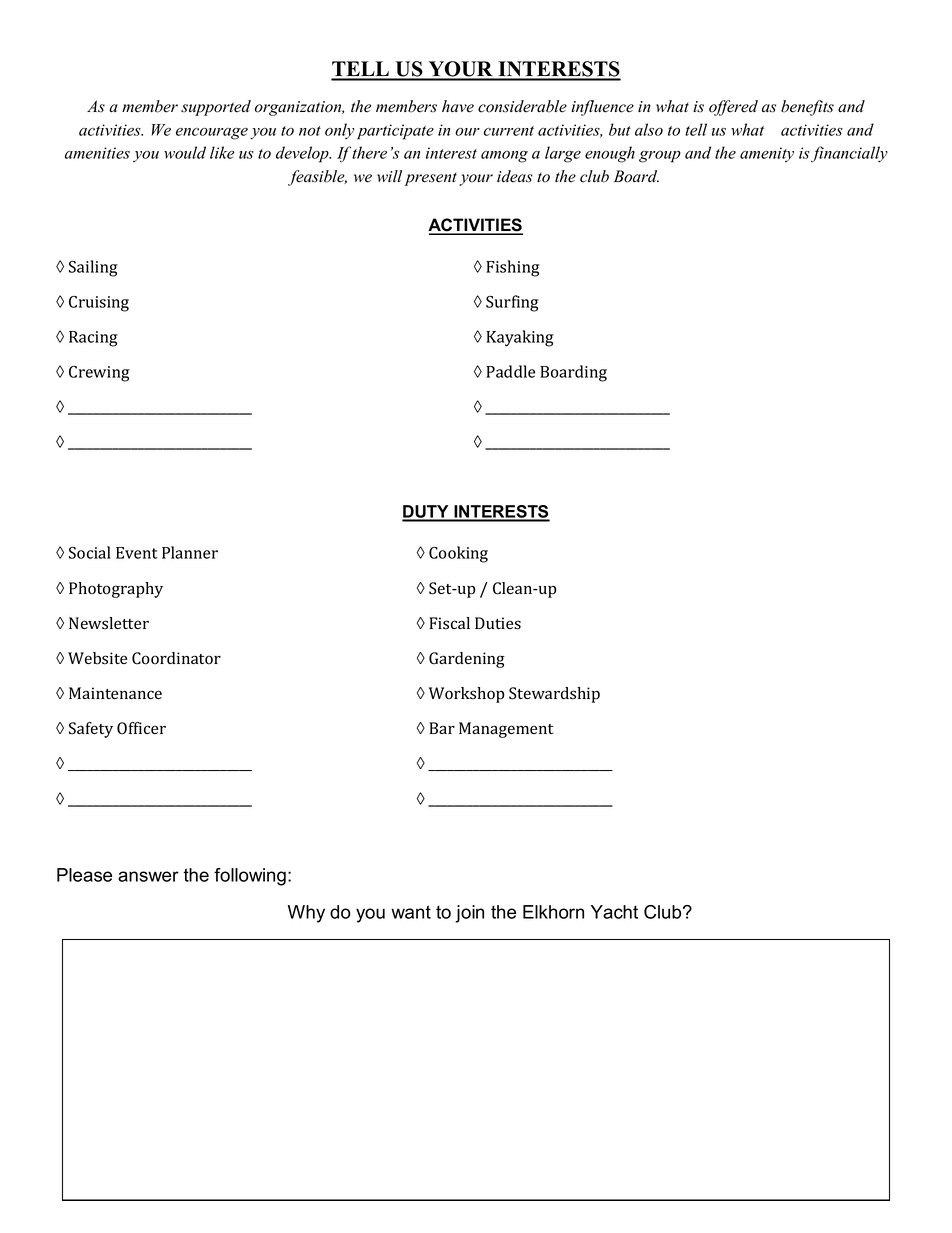 The image size is (952, 1233). What do you see at coordinates (212, 134) in the screenshot?
I see `encourage` at bounding box center [212, 134].
